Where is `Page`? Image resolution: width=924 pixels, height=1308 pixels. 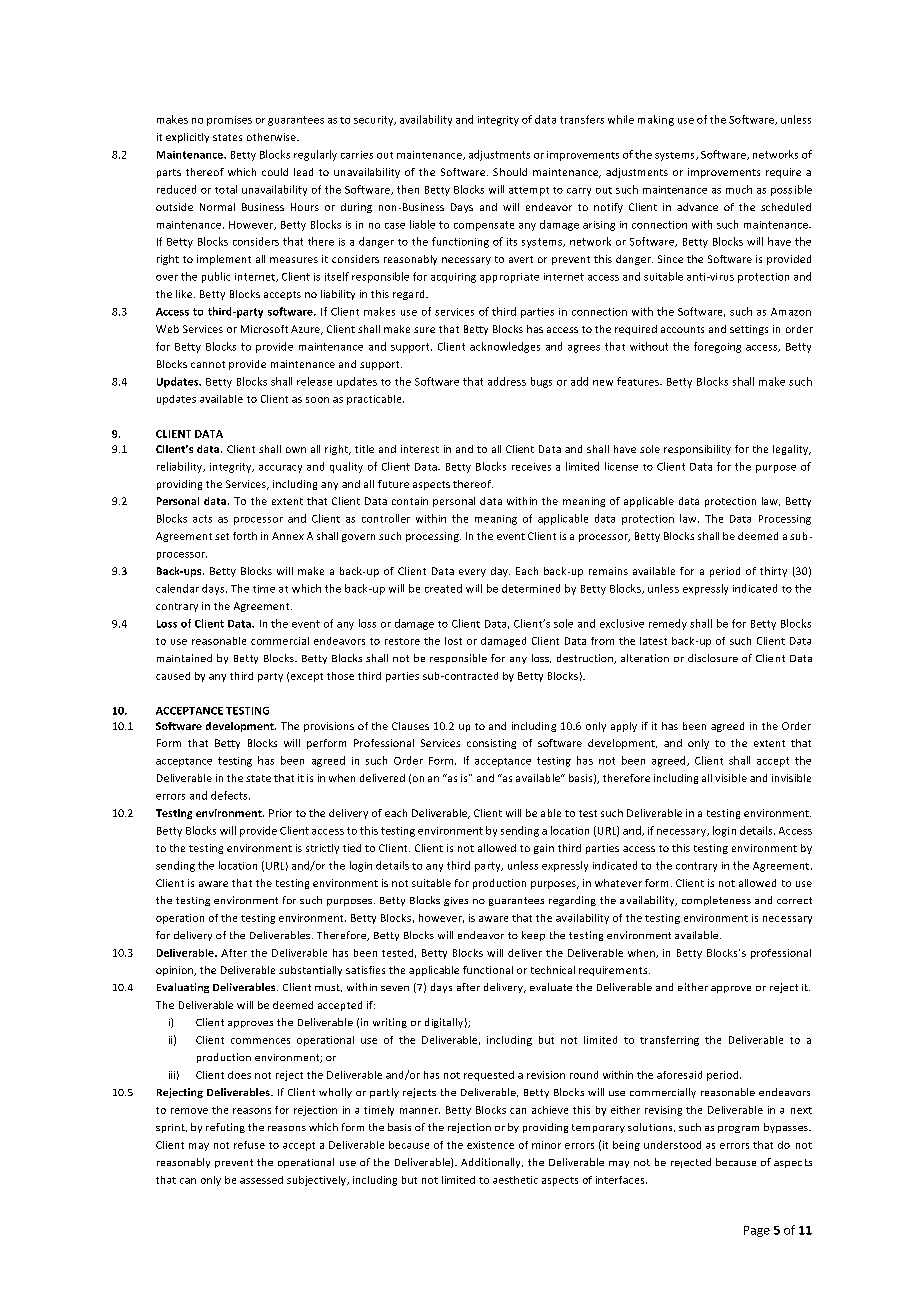 Page is located at coordinates (757, 1231).
